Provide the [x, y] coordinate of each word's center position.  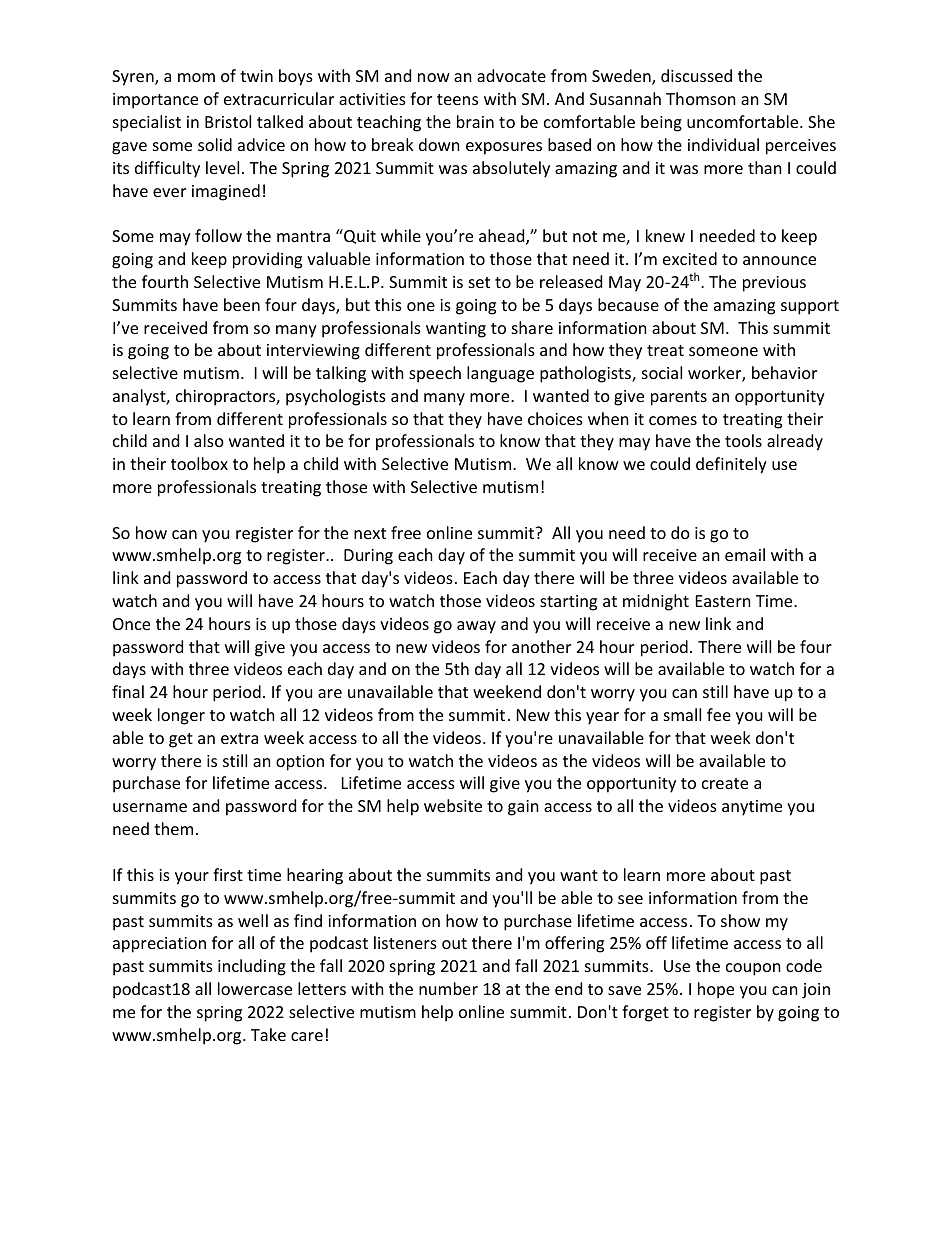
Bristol [228, 121]
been [242, 304]
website [453, 805]
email [745, 554]
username [150, 807]
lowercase [255, 988]
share [532, 327]
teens [457, 99]
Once [131, 624]
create [725, 783]
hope [716, 990]
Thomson [701, 98]
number [448, 988]
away [476, 627]
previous [774, 284]
